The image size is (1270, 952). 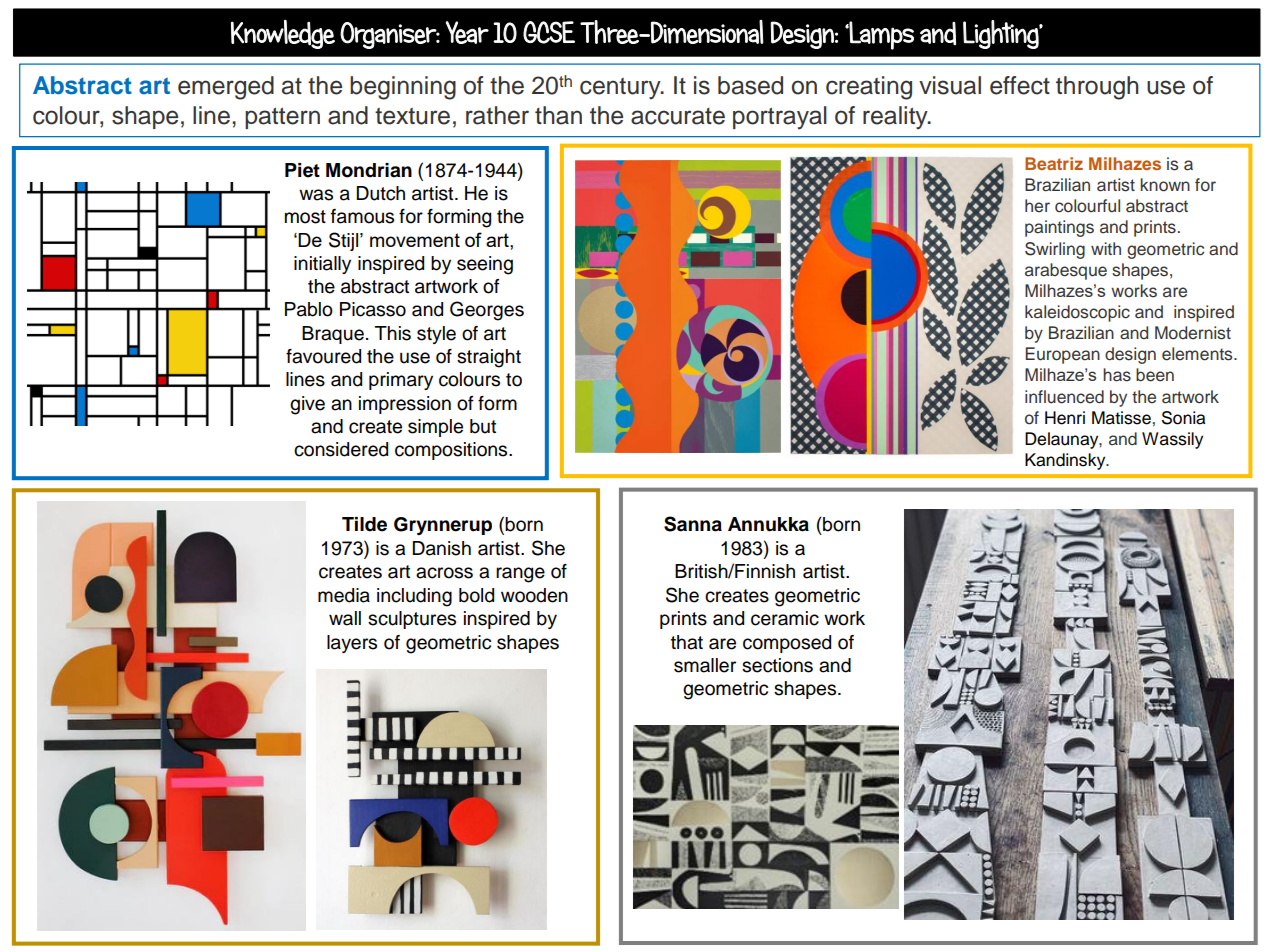 I want to click on with, so click(x=1106, y=248).
